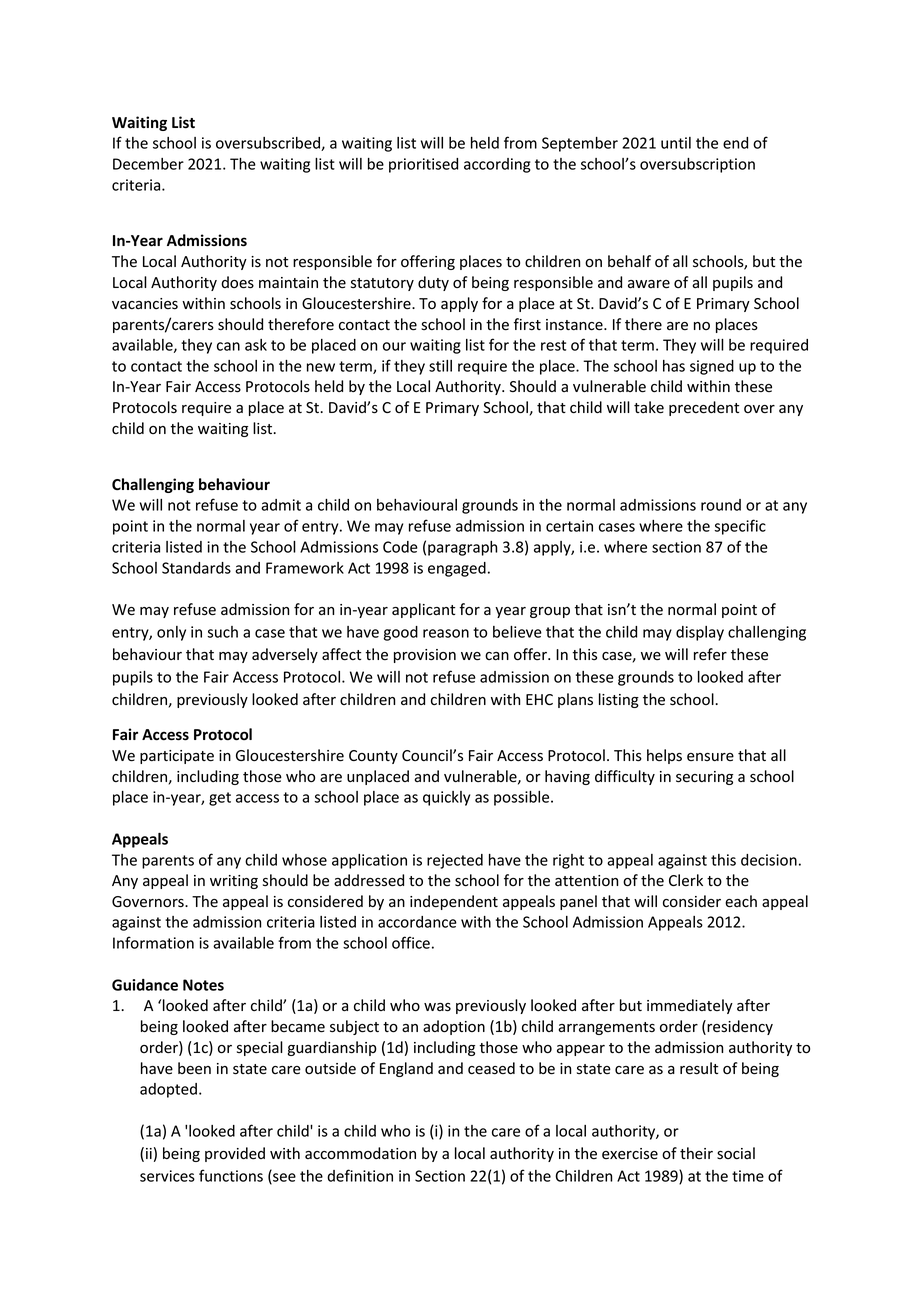 Image resolution: width=924 pixels, height=1308 pixels. What do you see at coordinates (234, 882) in the screenshot?
I see `writing` at bounding box center [234, 882].
